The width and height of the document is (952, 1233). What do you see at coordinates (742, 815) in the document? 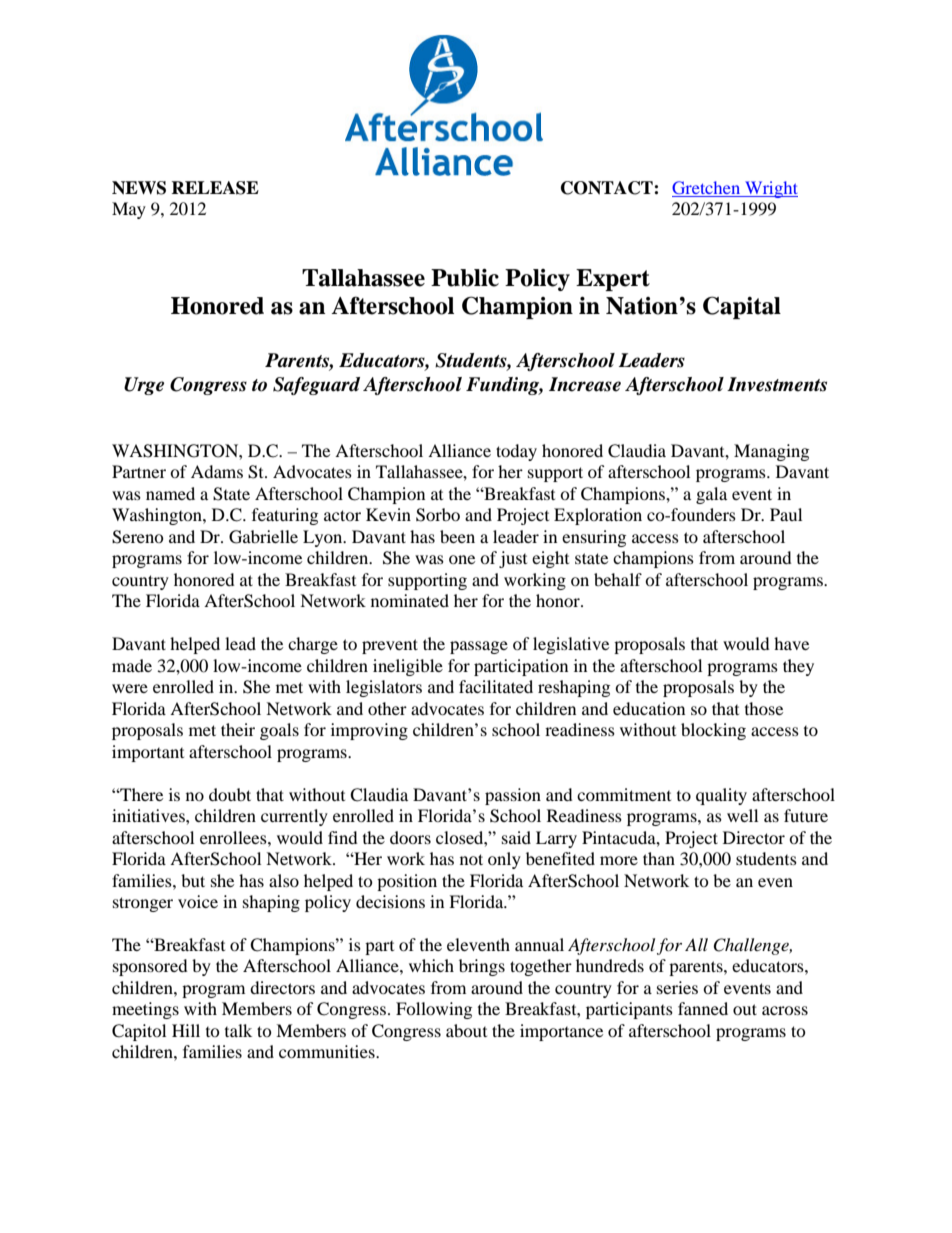
I see `well` at bounding box center [742, 815].
